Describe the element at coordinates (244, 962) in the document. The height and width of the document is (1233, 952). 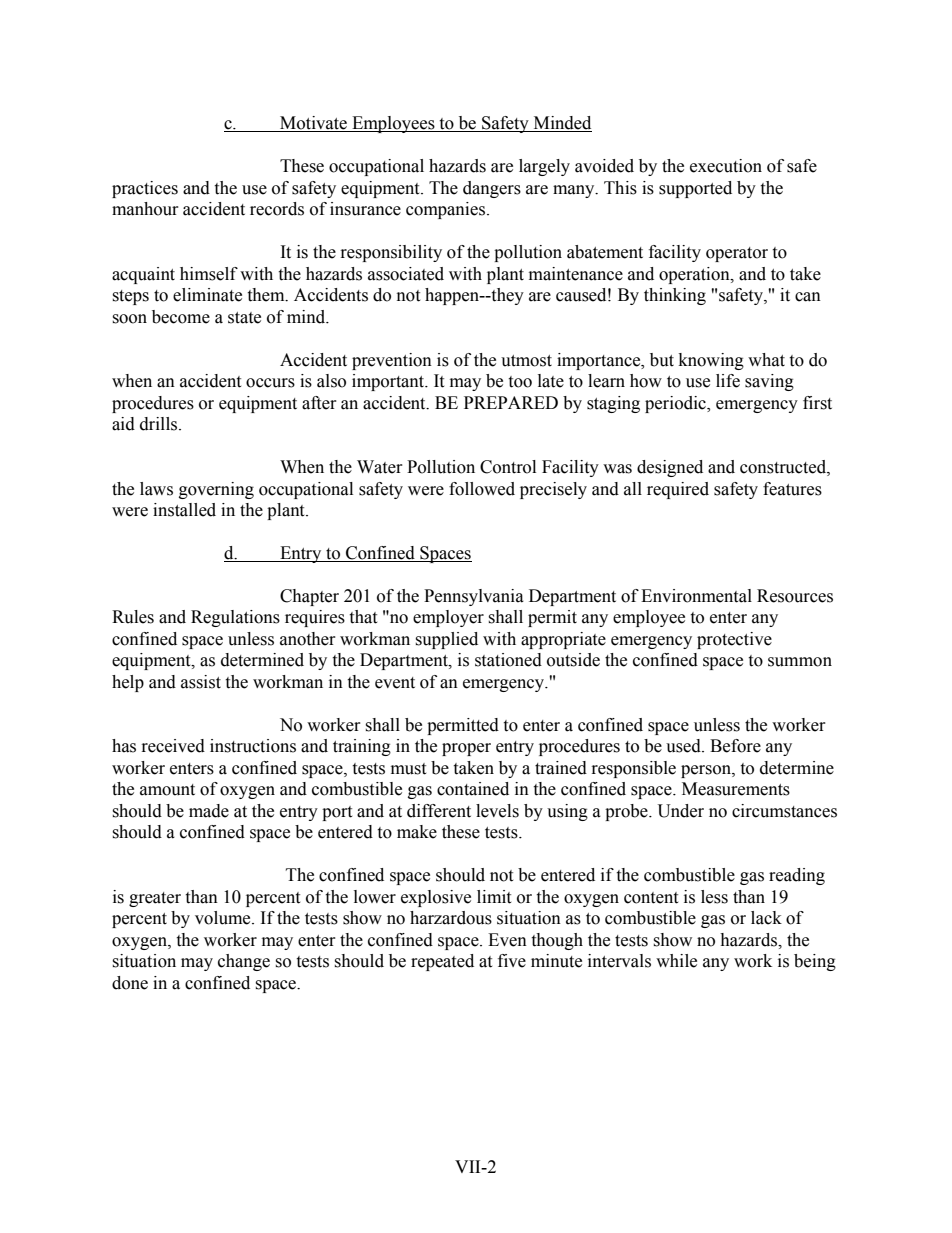
I see `change` at that location.
